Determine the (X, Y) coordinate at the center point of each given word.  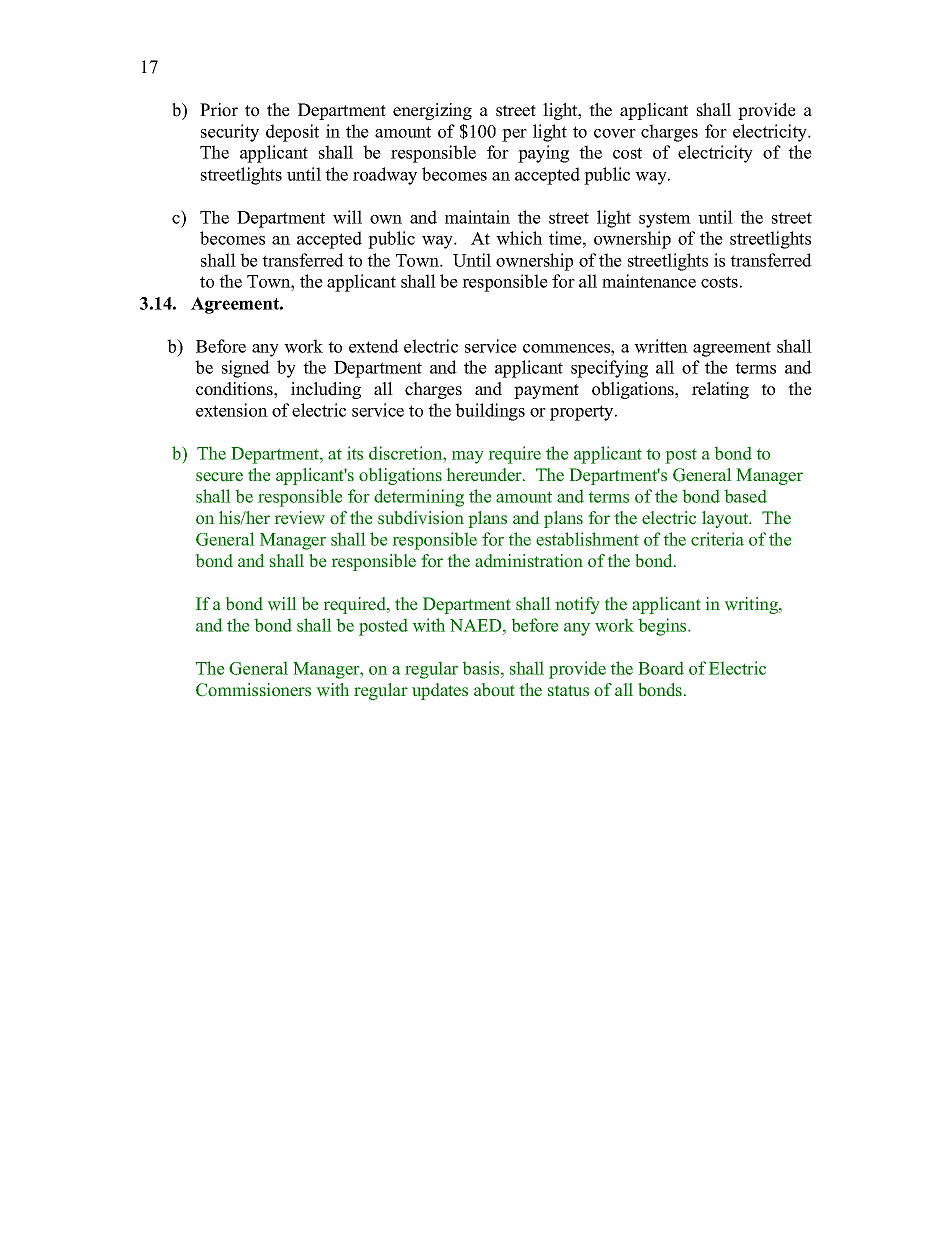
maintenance (649, 281)
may (468, 457)
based (745, 496)
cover (615, 133)
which (519, 238)
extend (374, 346)
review (299, 518)
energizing (432, 111)
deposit (292, 133)
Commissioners (253, 690)
